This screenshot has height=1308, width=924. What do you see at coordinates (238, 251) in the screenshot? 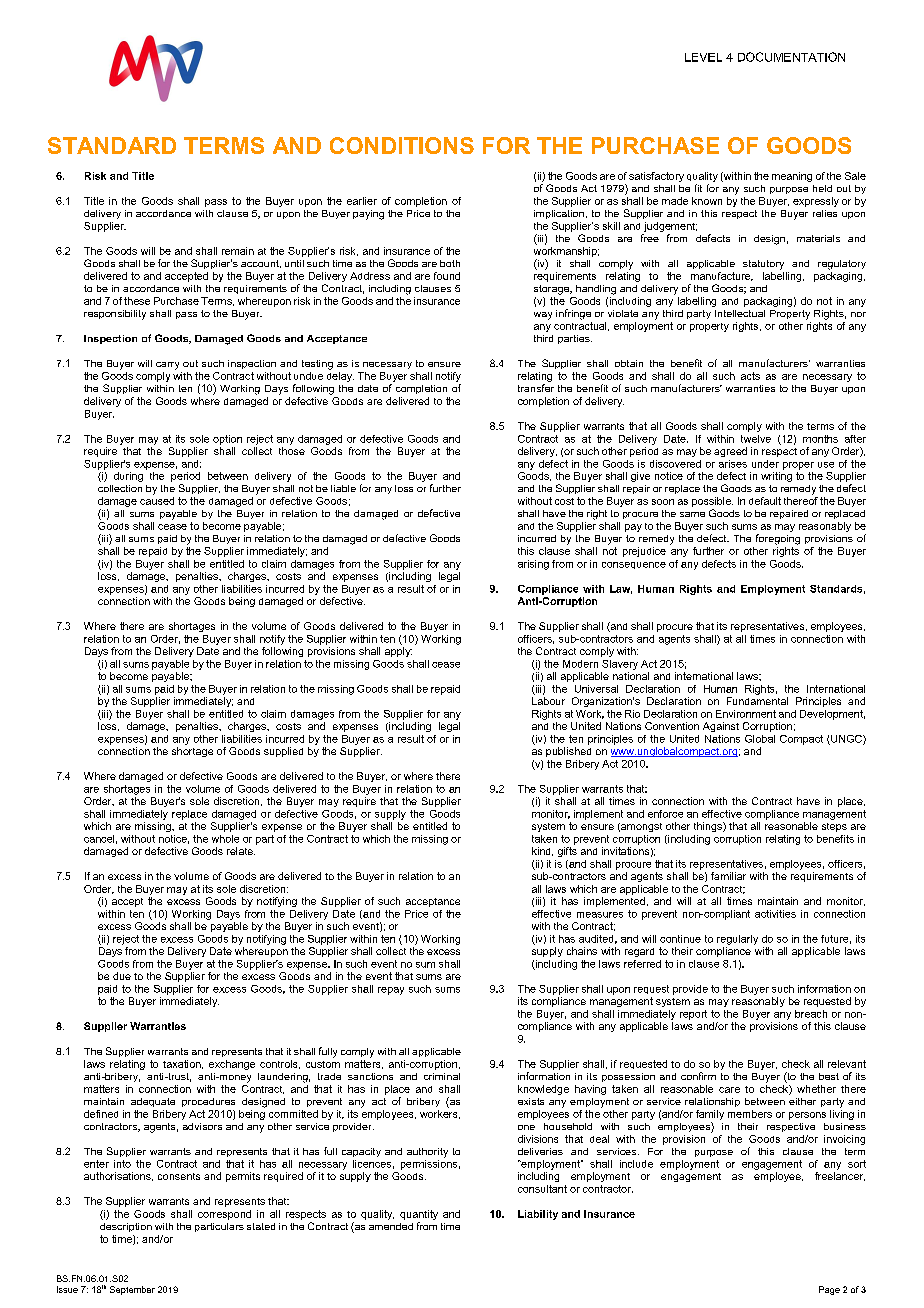
I see `remain` at bounding box center [238, 251].
